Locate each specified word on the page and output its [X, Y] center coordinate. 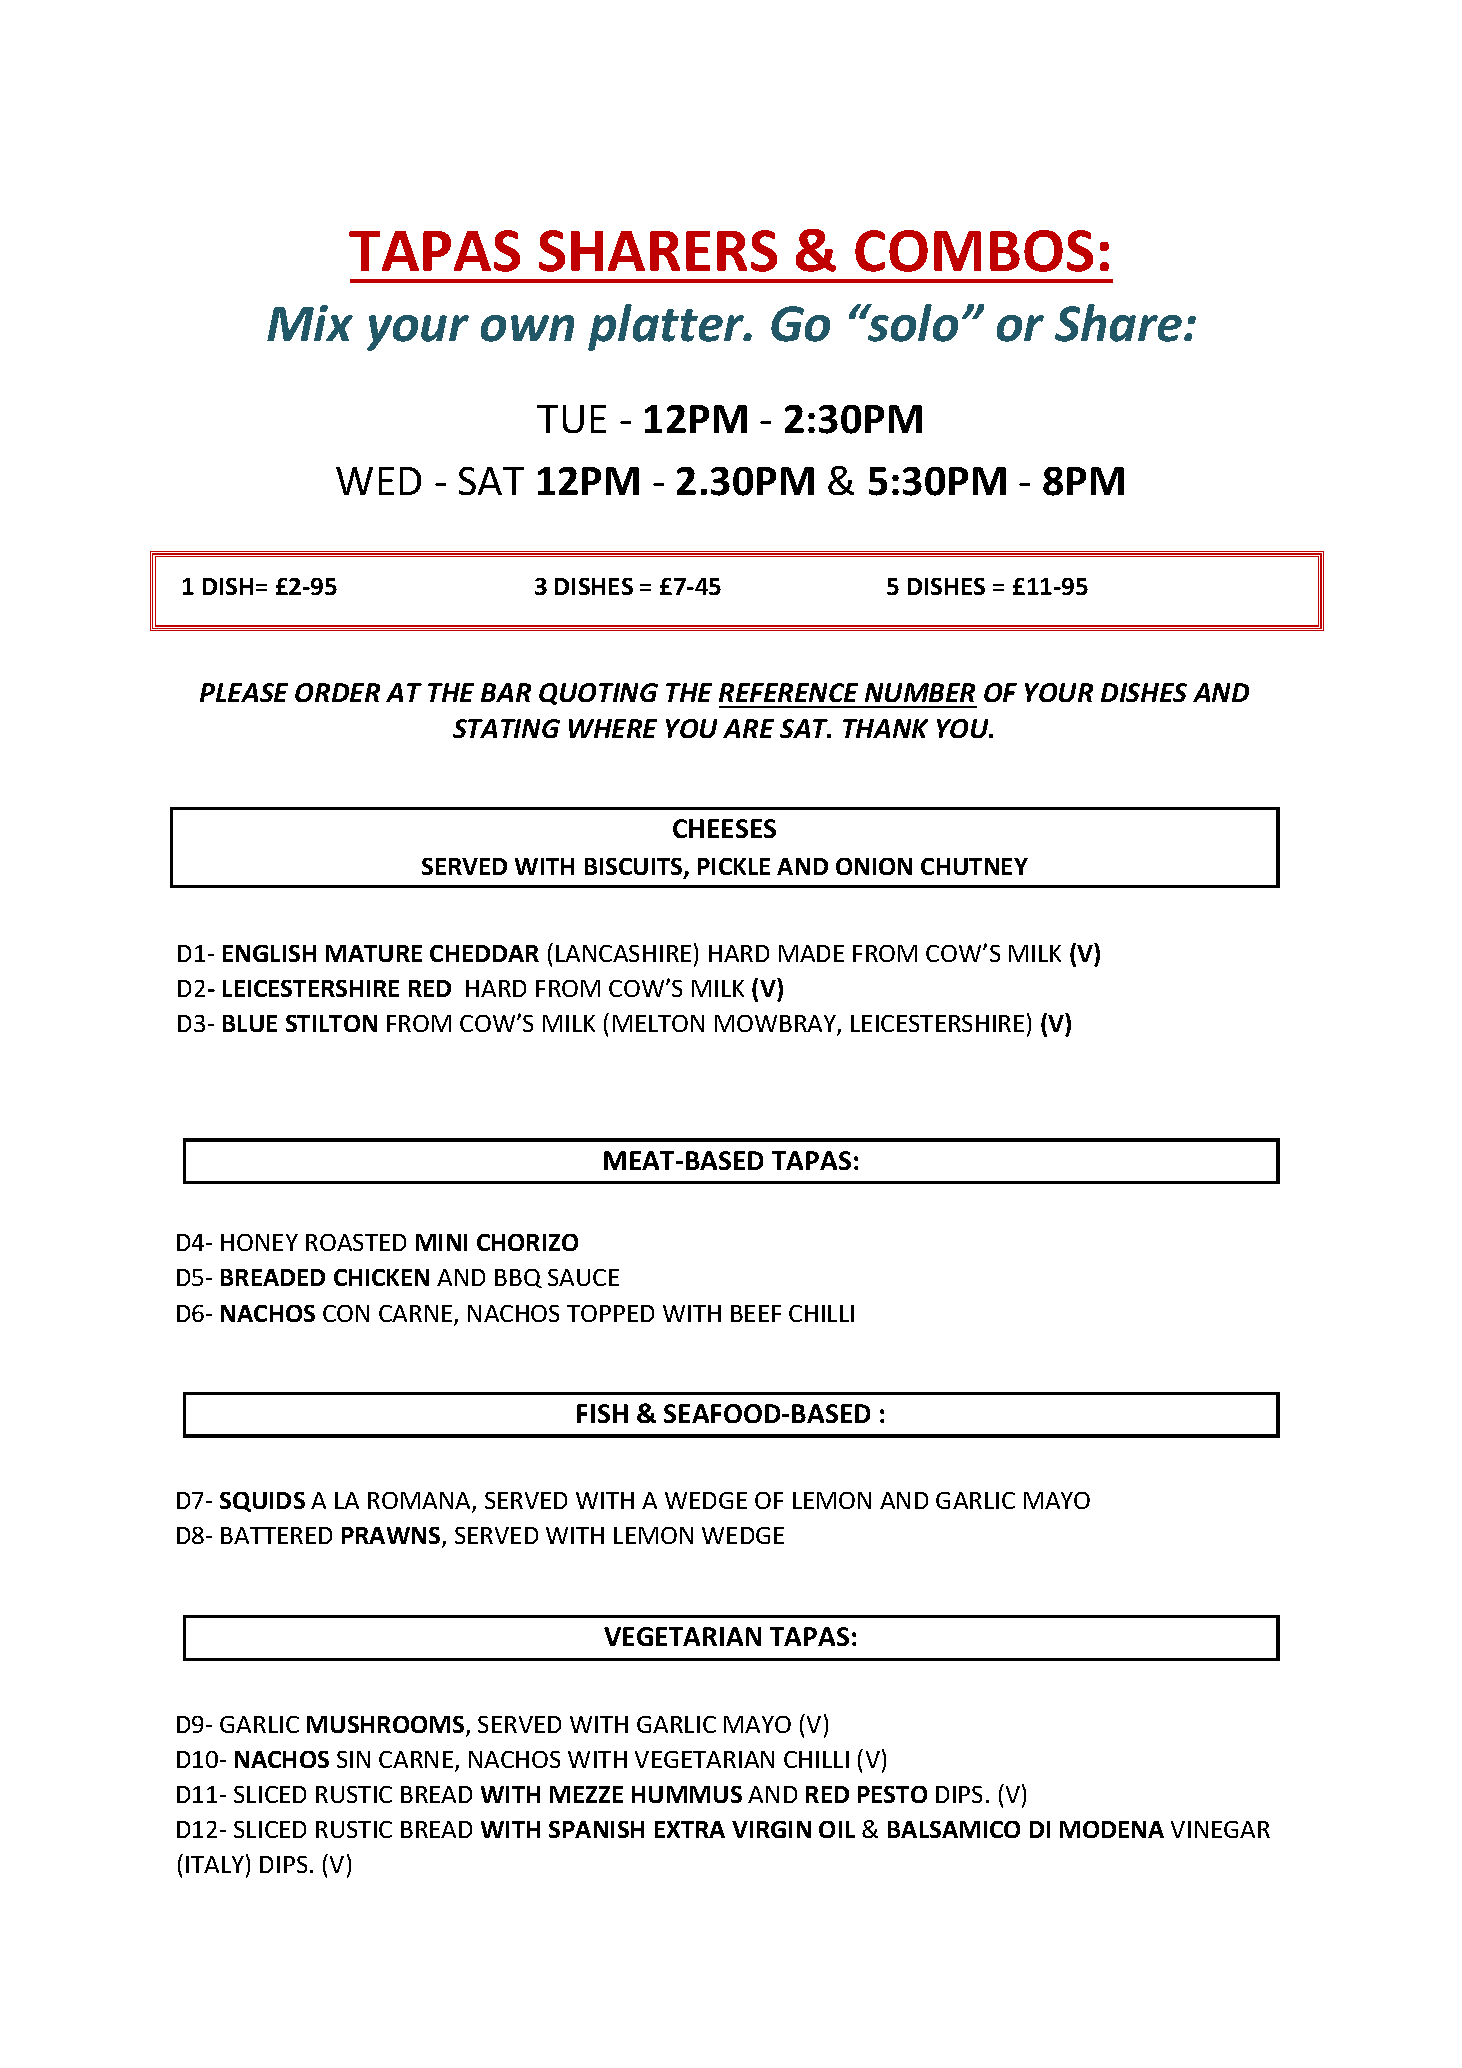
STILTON [331, 1023]
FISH [602, 1413]
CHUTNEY [974, 866]
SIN [353, 1759]
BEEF [756, 1313]
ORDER [337, 692]
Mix [310, 323]
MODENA [1112, 1829]
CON [346, 1313]
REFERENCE [788, 692]
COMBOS [974, 251]
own [527, 328]
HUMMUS [687, 1794]
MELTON [658, 1023]
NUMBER [920, 692]
